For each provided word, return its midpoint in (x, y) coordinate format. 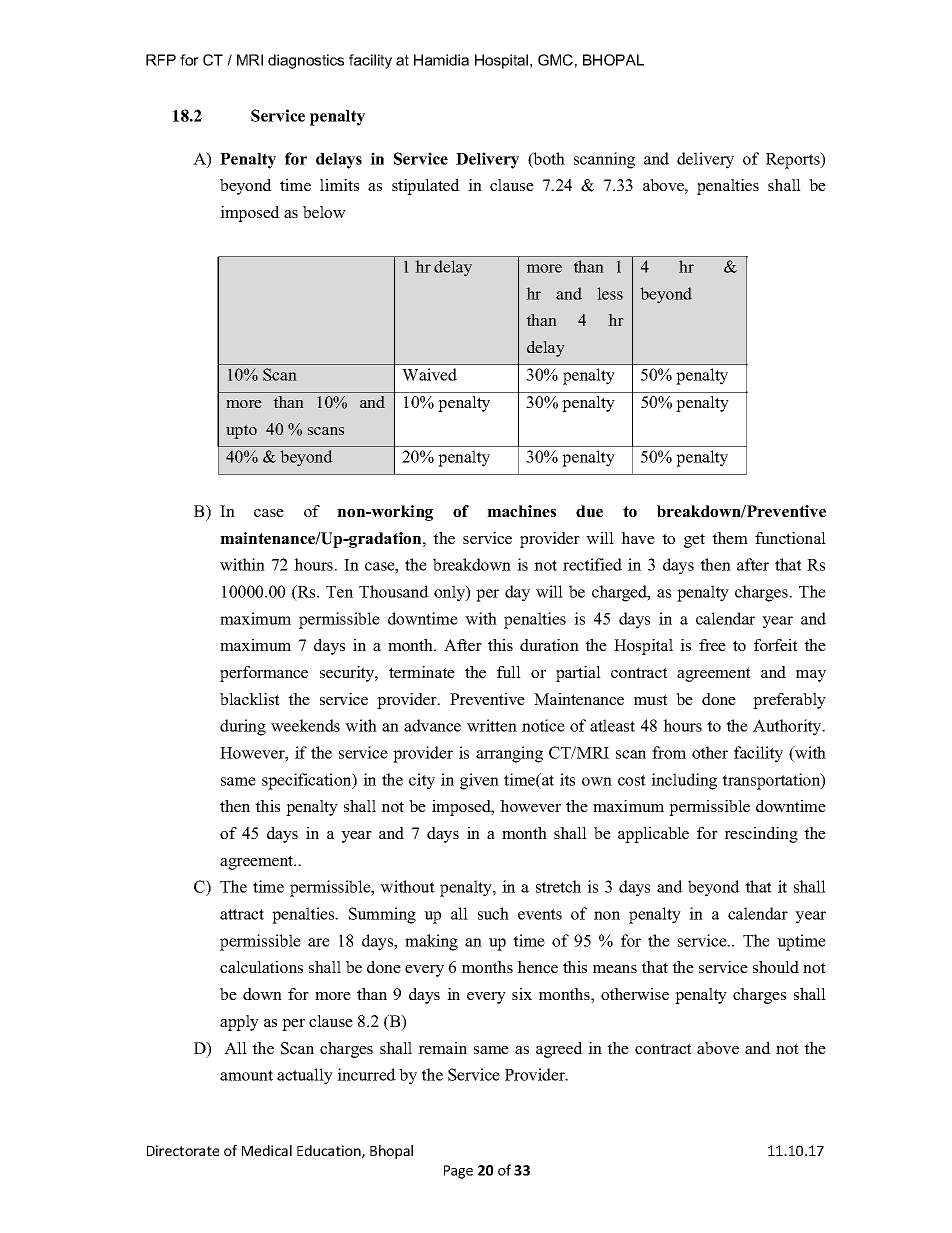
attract (242, 914)
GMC (555, 60)
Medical (267, 1150)
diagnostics (306, 61)
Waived (429, 374)
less (610, 293)
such (493, 913)
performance (264, 674)
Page (458, 1172)
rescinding (761, 835)
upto (241, 431)
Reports (794, 160)
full (509, 672)
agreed (559, 1050)
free (712, 645)
